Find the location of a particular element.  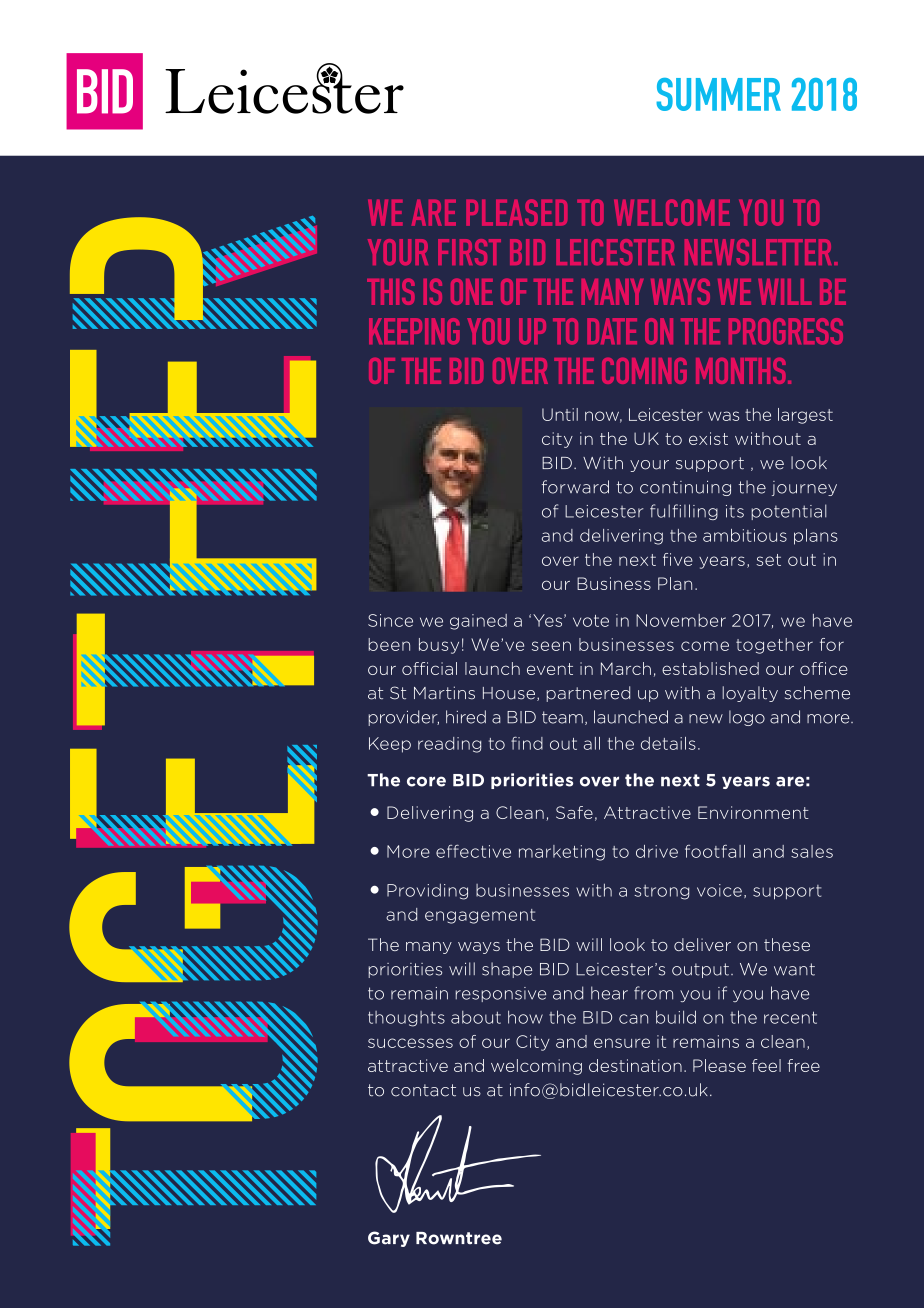

core is located at coordinates (426, 781).
